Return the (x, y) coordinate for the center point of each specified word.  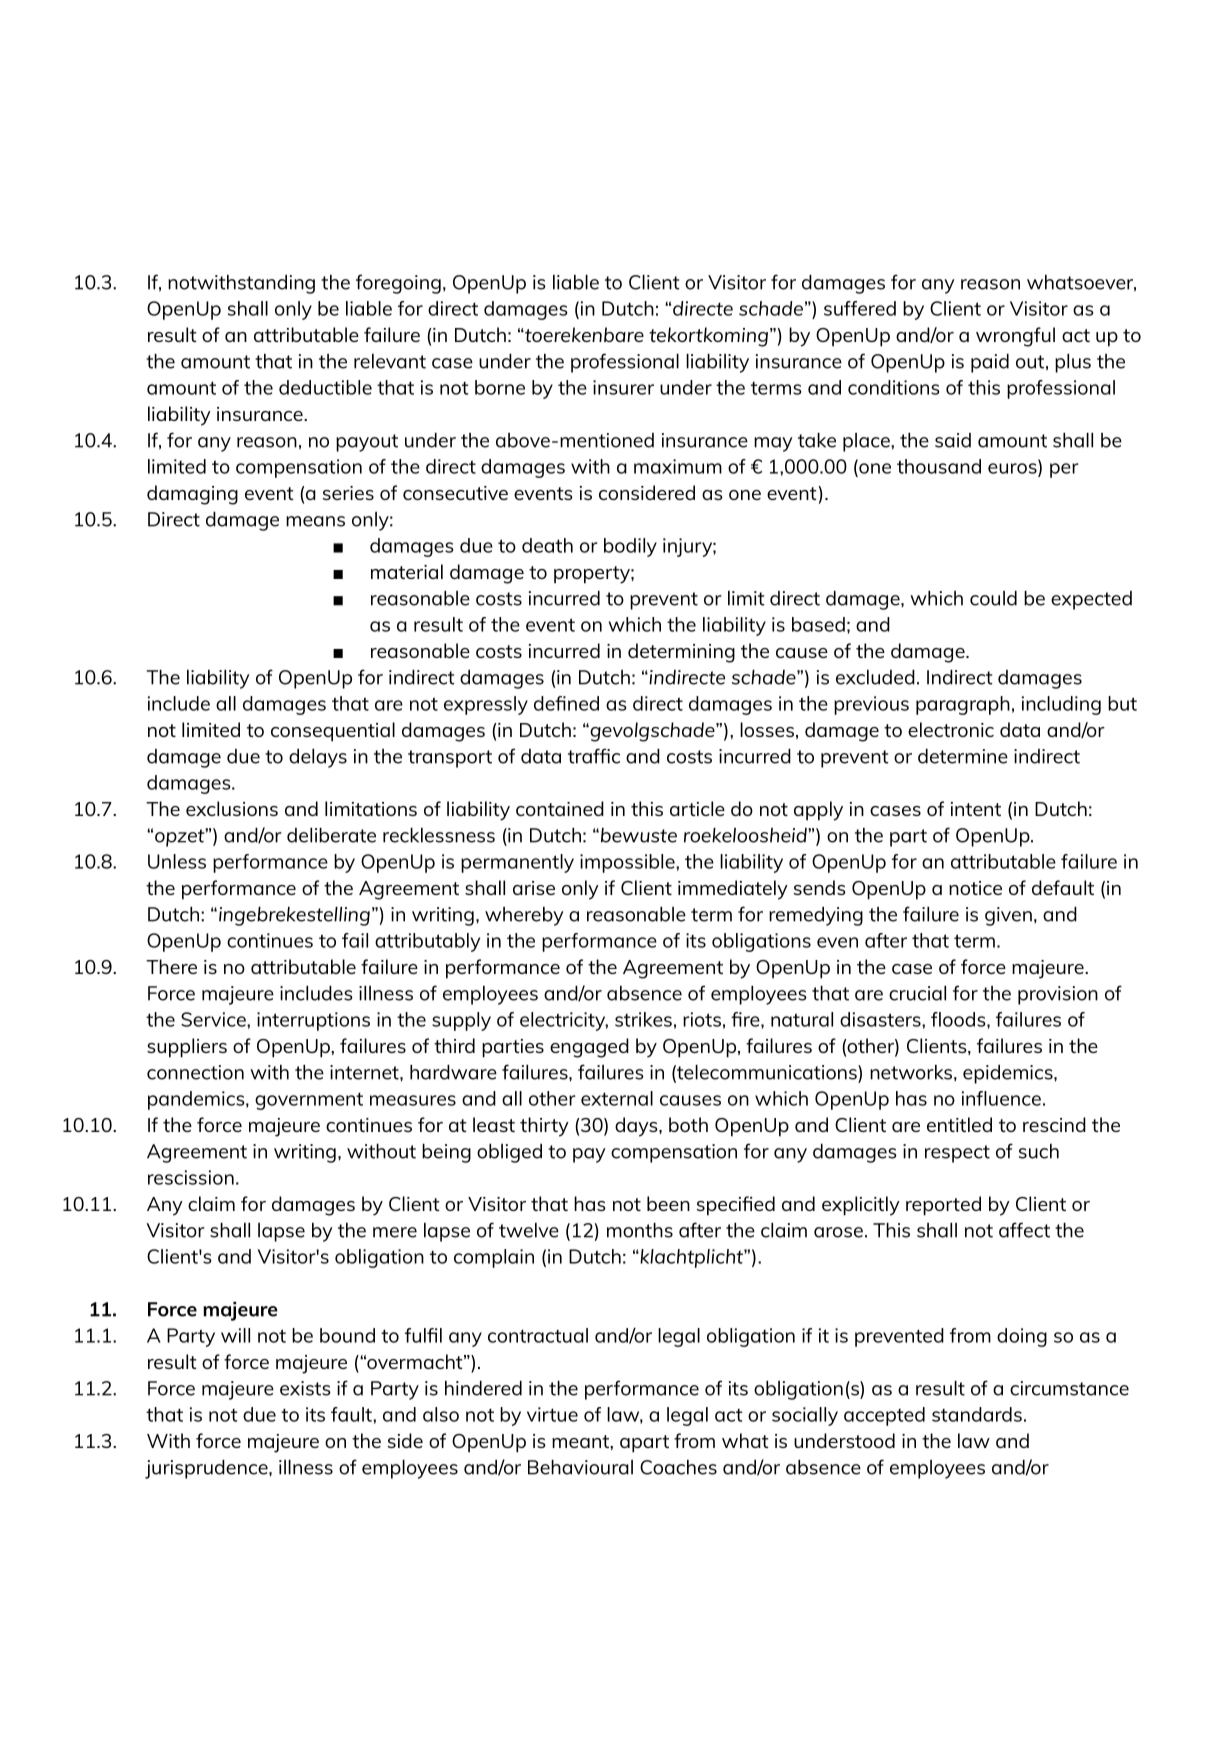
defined (566, 703)
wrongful (1015, 337)
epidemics (1009, 1074)
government (309, 1101)
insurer (623, 387)
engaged (589, 1048)
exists (305, 1388)
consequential (333, 732)
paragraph (963, 705)
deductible (325, 387)
